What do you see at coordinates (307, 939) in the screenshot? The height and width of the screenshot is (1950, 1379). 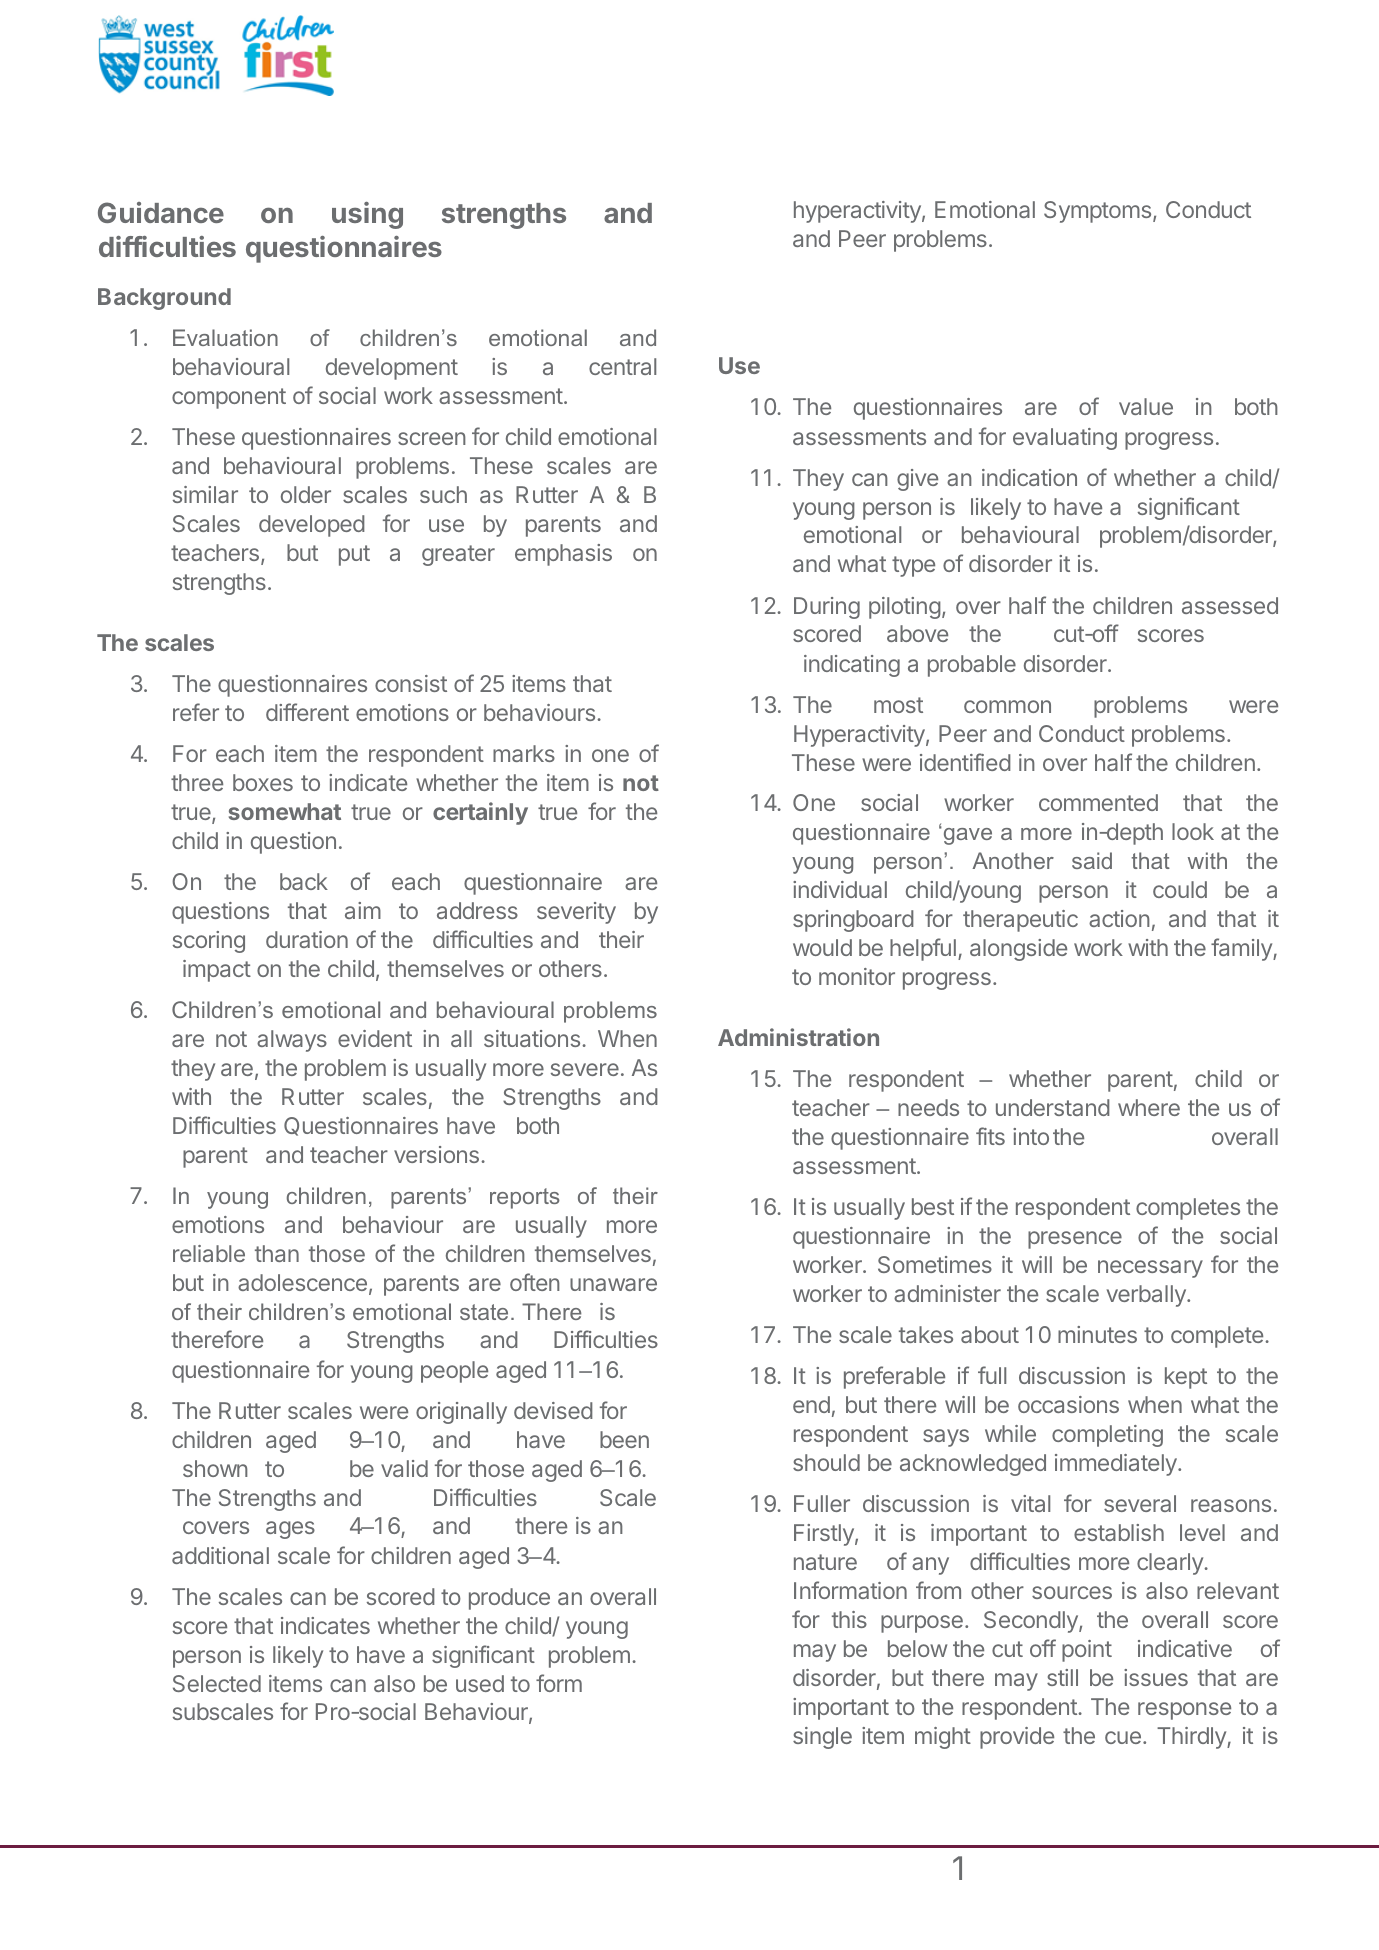 I see `duration` at bounding box center [307, 939].
